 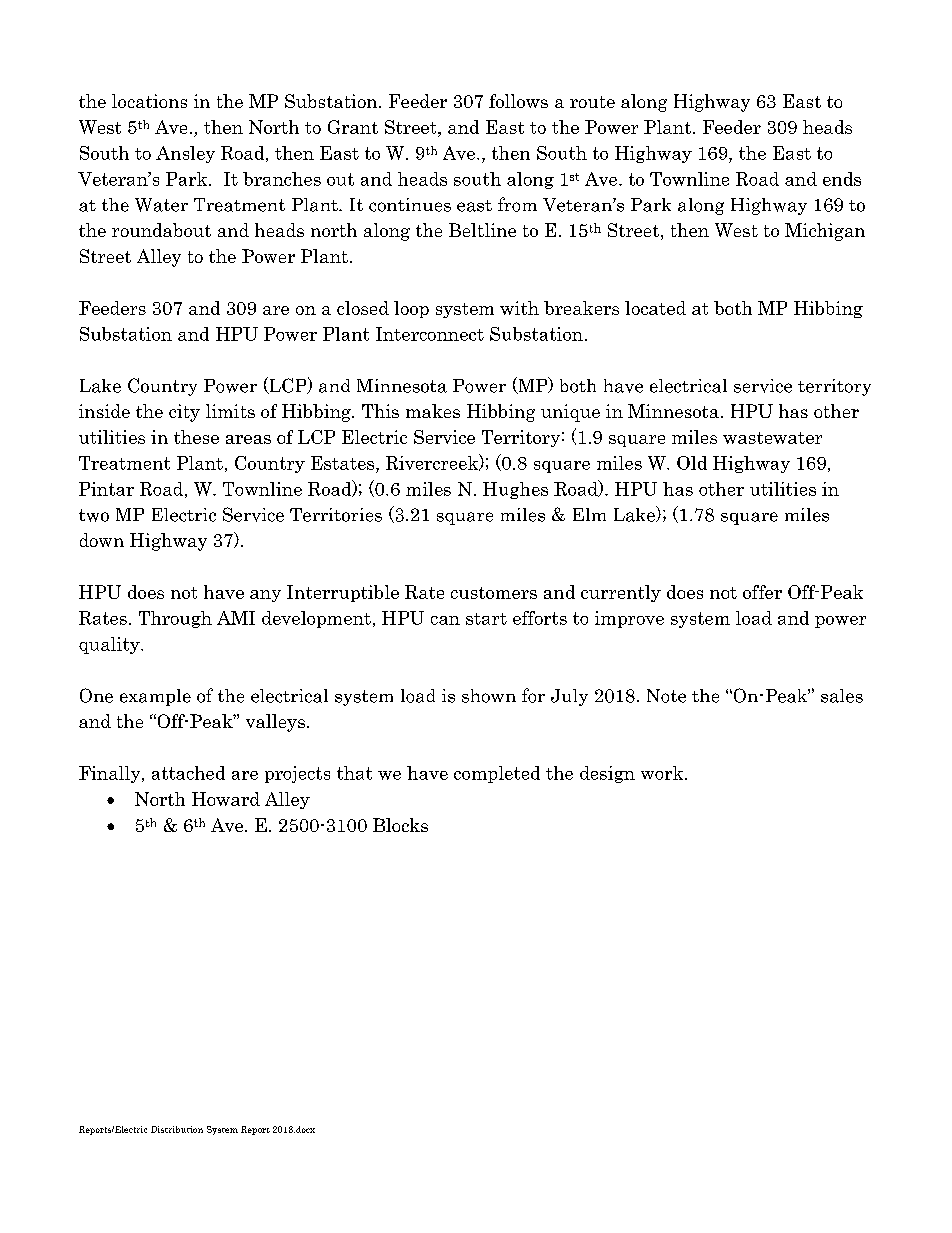 I want to click on makes, so click(x=433, y=411).
